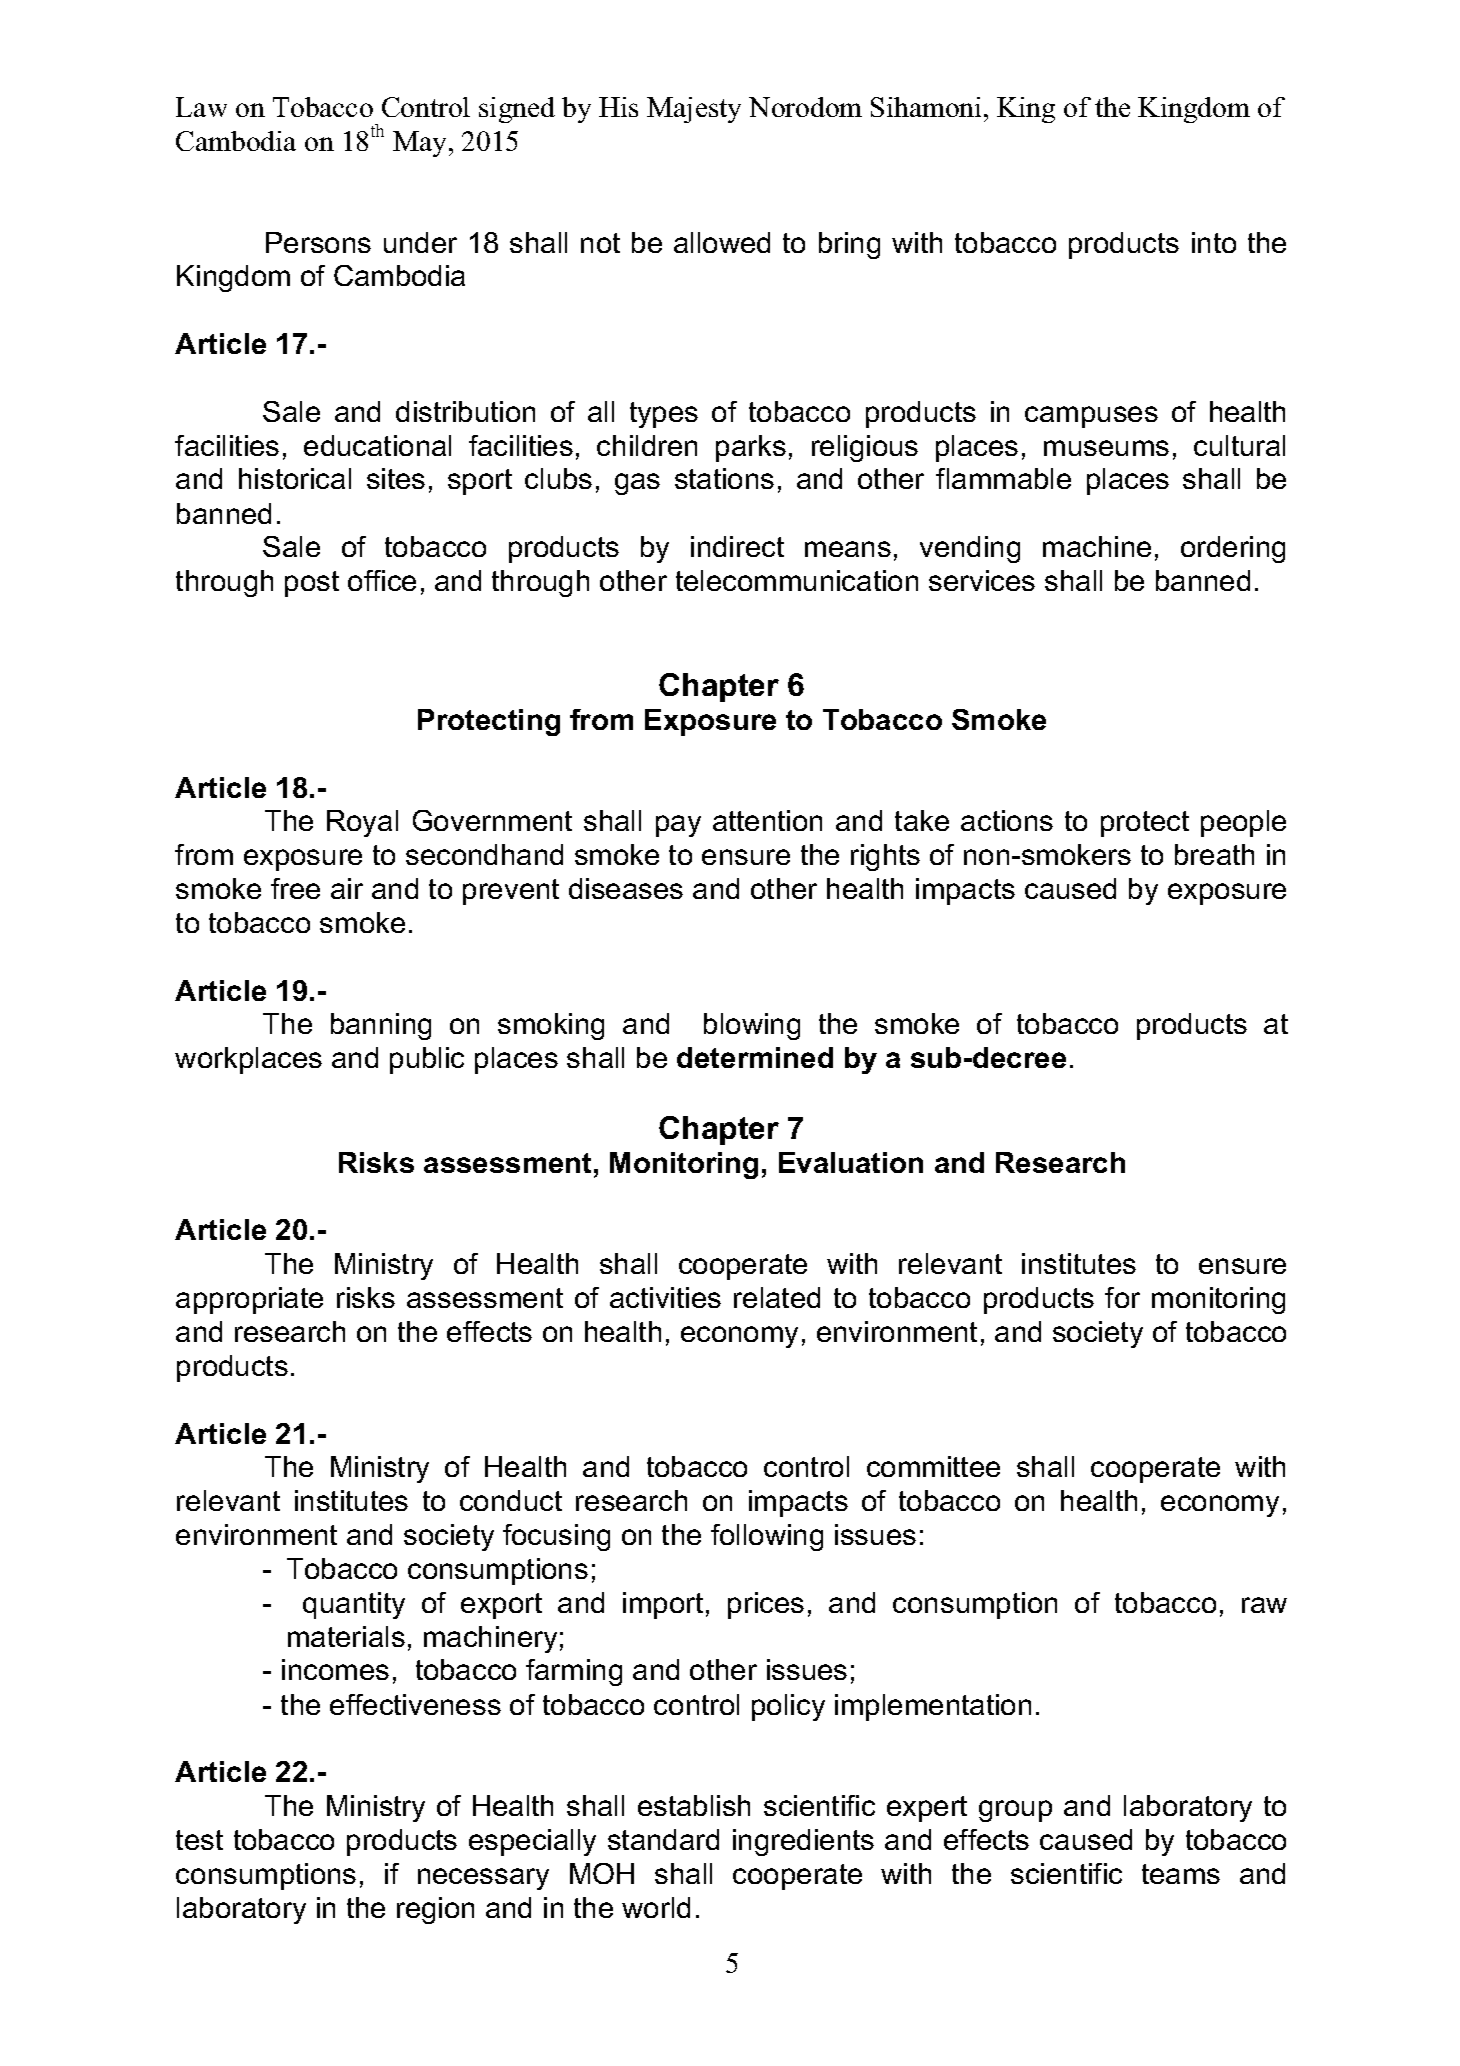  I want to click on May, so click(419, 144).
